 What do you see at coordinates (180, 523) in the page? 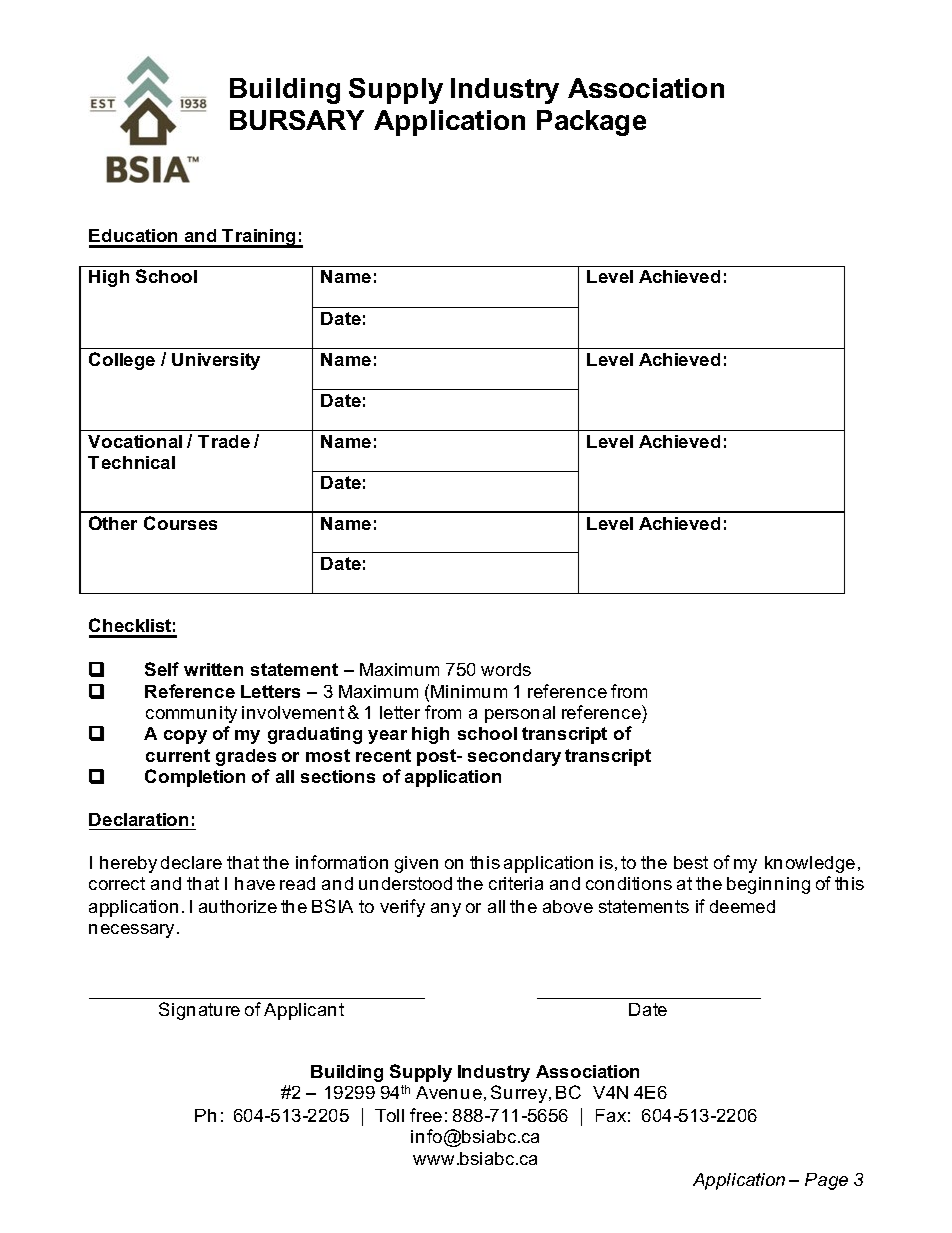
I see `Courses` at bounding box center [180, 523].
